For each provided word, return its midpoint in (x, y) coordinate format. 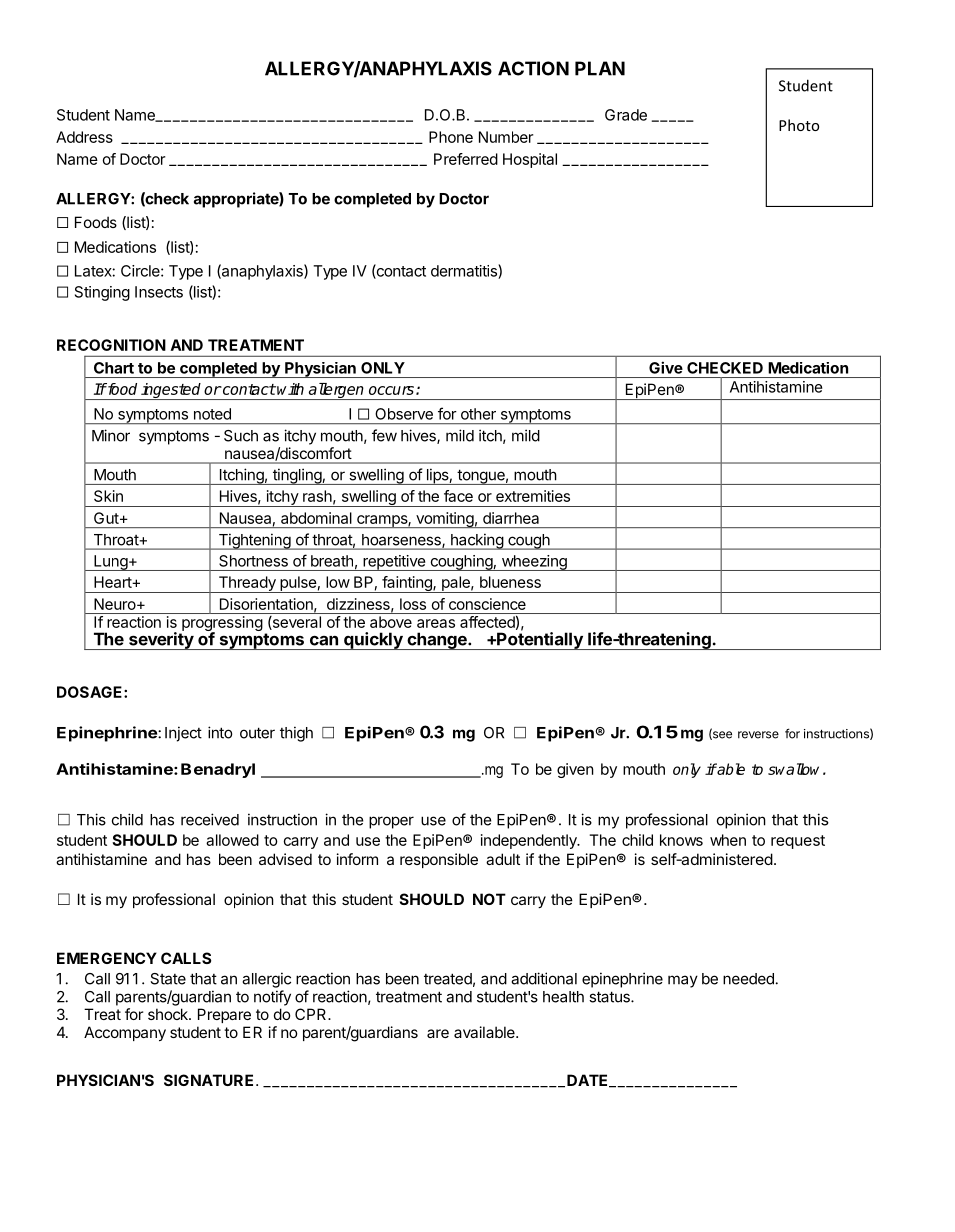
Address (84, 137)
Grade (626, 115)
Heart (113, 582)
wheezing (534, 563)
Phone (451, 137)
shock (169, 1014)
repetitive (394, 563)
